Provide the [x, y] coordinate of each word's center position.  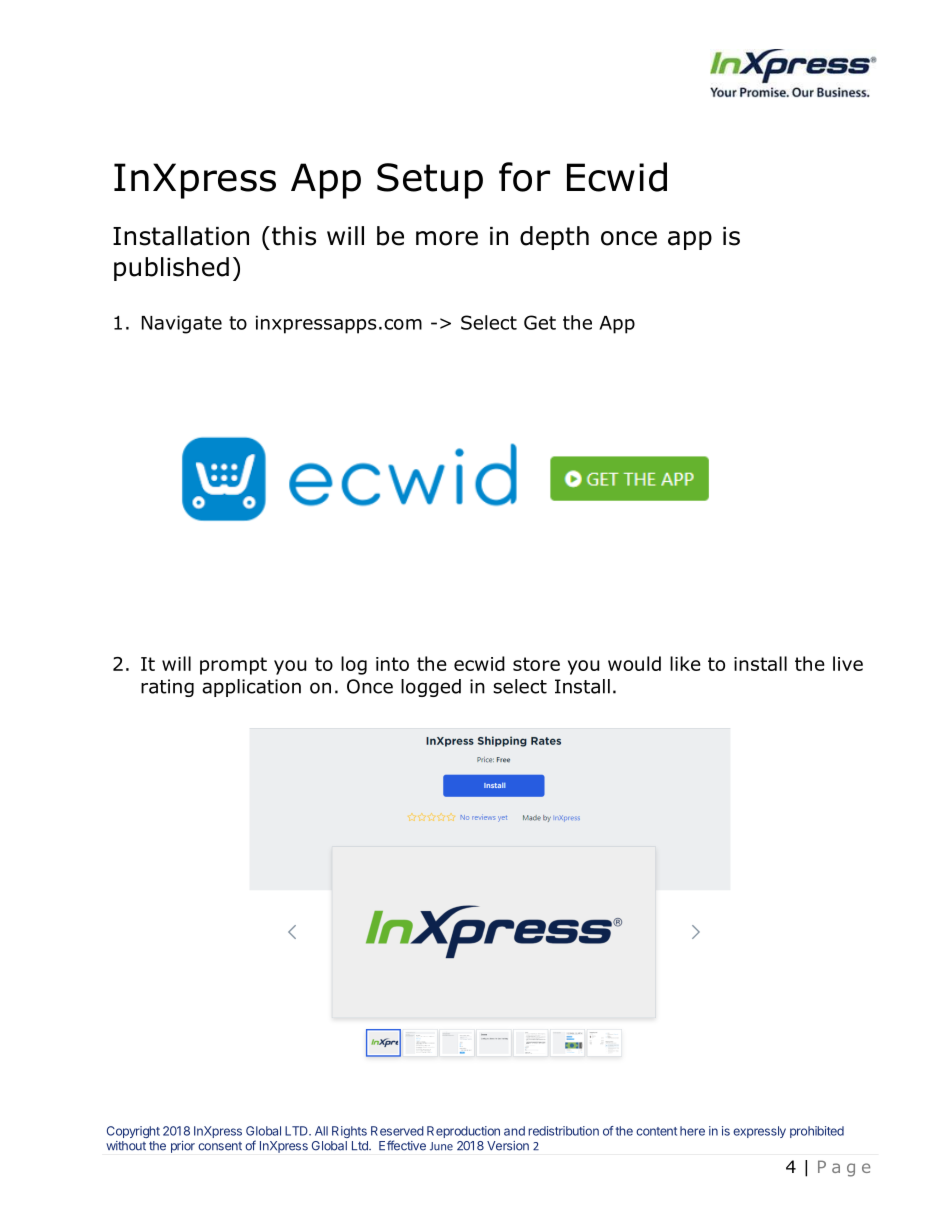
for [524, 177]
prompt [233, 666]
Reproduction [463, 1132]
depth [554, 238]
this [292, 236]
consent [220, 1146]
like [685, 663]
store [536, 664]
